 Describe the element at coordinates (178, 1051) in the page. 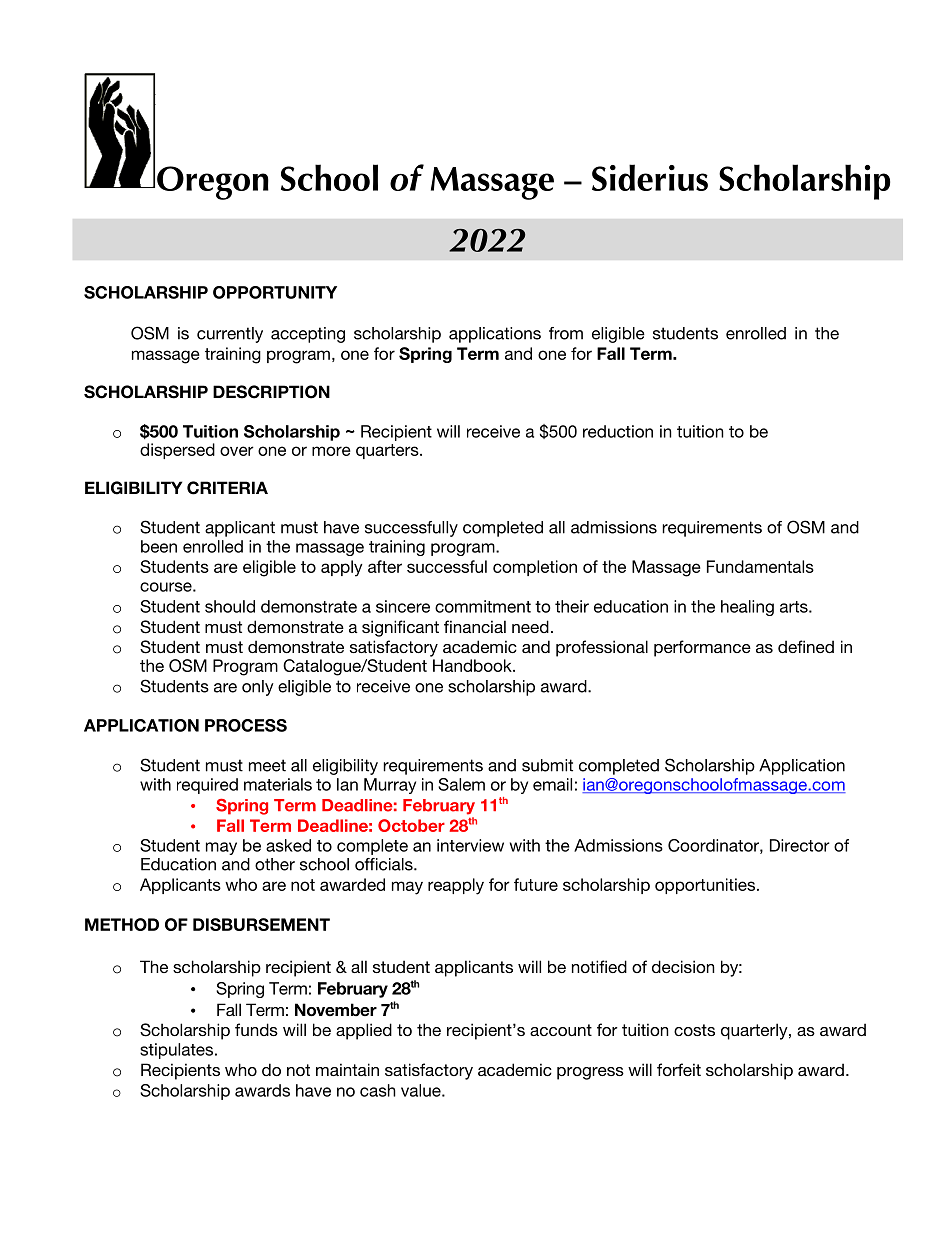

I see `stipulates` at that location.
